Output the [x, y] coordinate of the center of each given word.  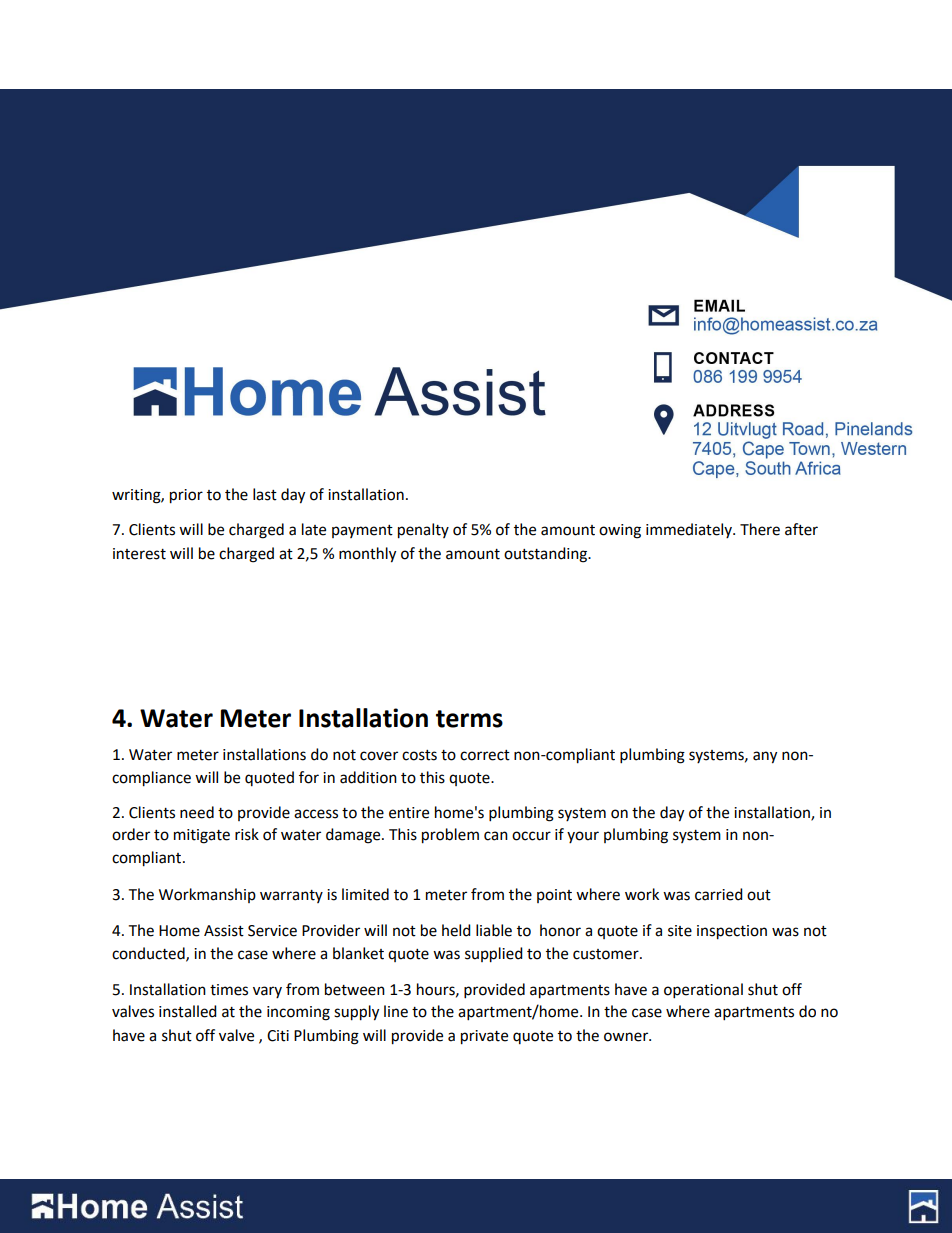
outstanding [547, 555]
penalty [423, 531]
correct [485, 755]
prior [186, 496]
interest [139, 554]
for [309, 777]
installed [188, 1011]
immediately [690, 530]
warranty [291, 896]
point [554, 896]
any [765, 757]
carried [719, 894]
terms [469, 719]
